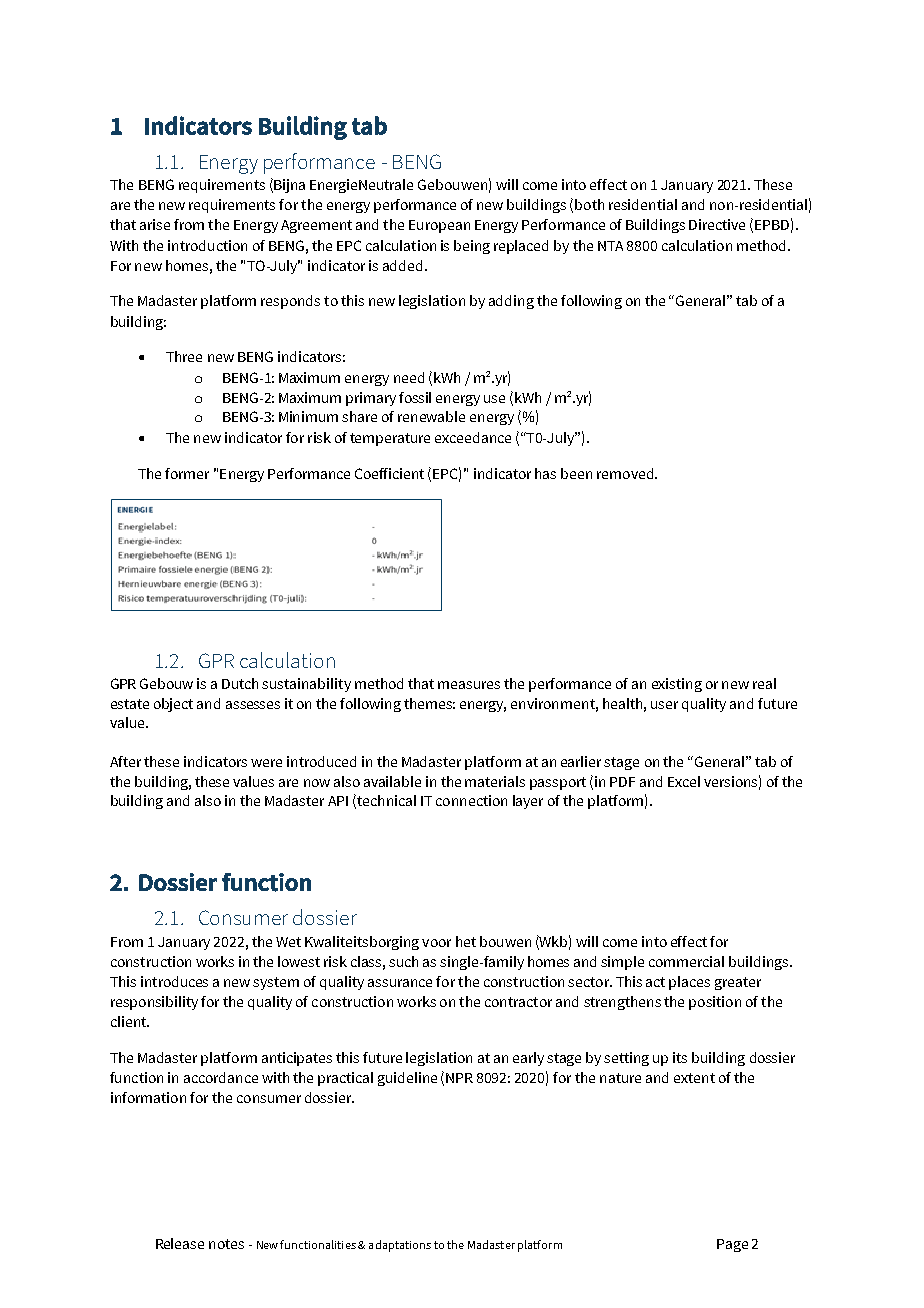 The height and width of the screenshot is (1308, 924). Describe the element at coordinates (686, 961) in the screenshot. I see `commercial` at that location.
